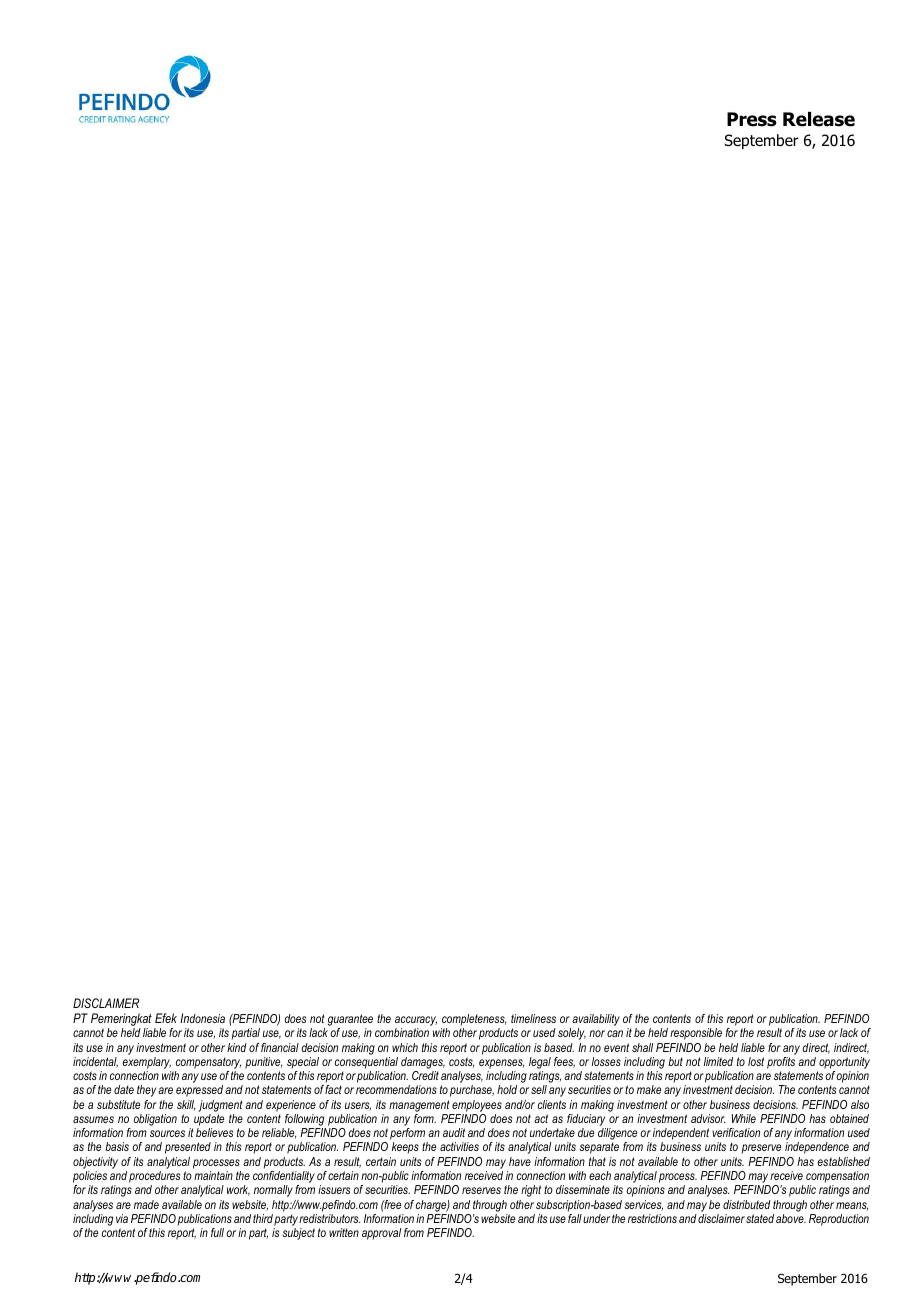 This screenshot has width=924, height=1308. I want to click on reserves, so click(481, 1190).
